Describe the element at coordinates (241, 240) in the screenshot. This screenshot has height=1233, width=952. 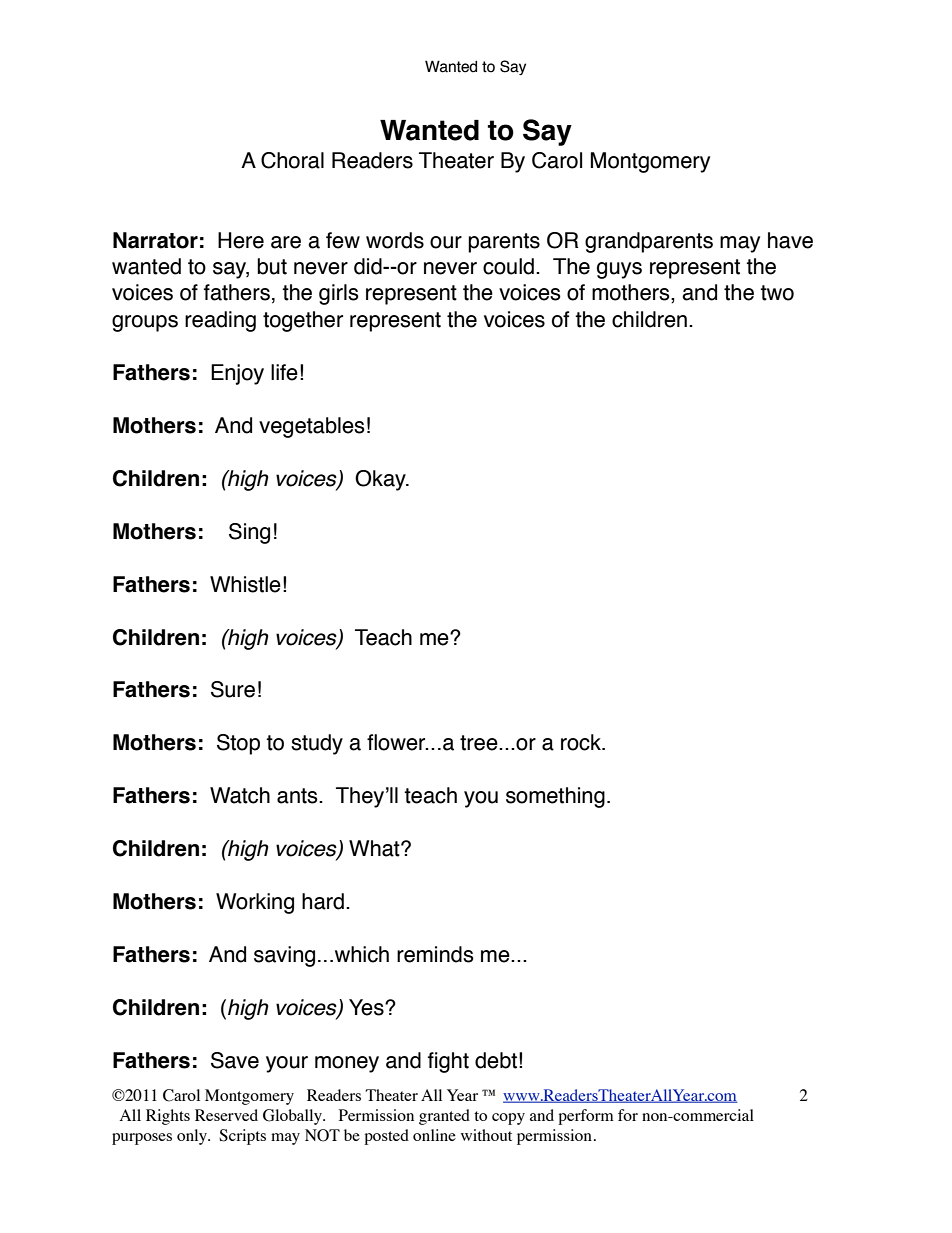
I see `Here` at that location.
